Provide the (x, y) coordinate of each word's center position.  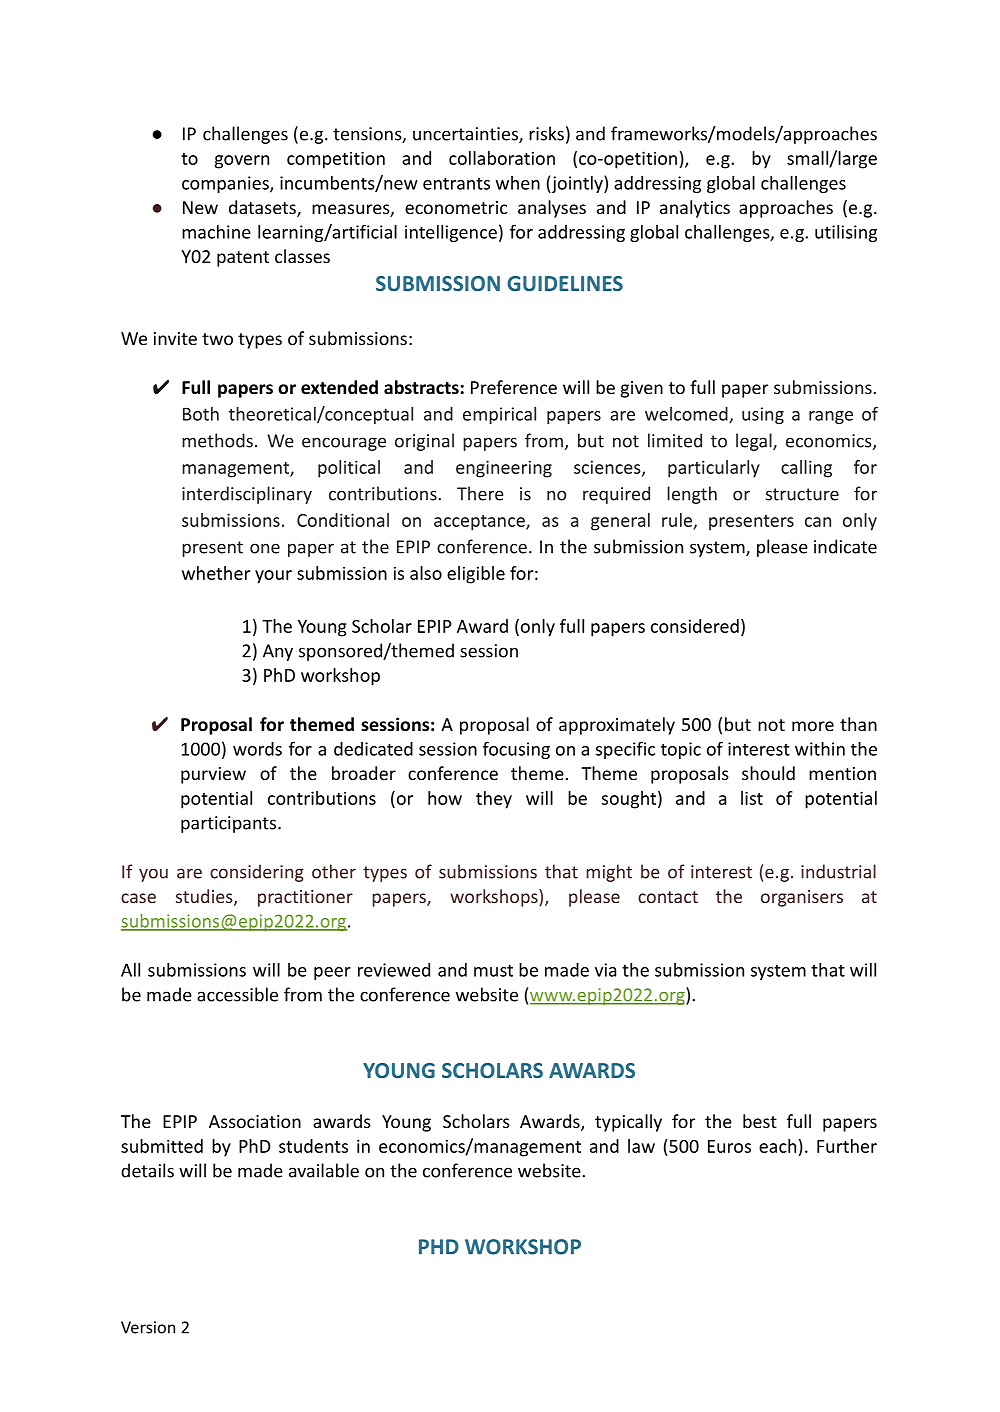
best (760, 1121)
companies (226, 184)
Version (148, 1327)
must (493, 970)
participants (230, 824)
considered (695, 626)
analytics (695, 209)
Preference (514, 387)
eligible (476, 575)
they (494, 800)
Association (255, 1121)
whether (216, 573)
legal (754, 442)
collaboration (502, 158)
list (752, 798)
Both (201, 414)
